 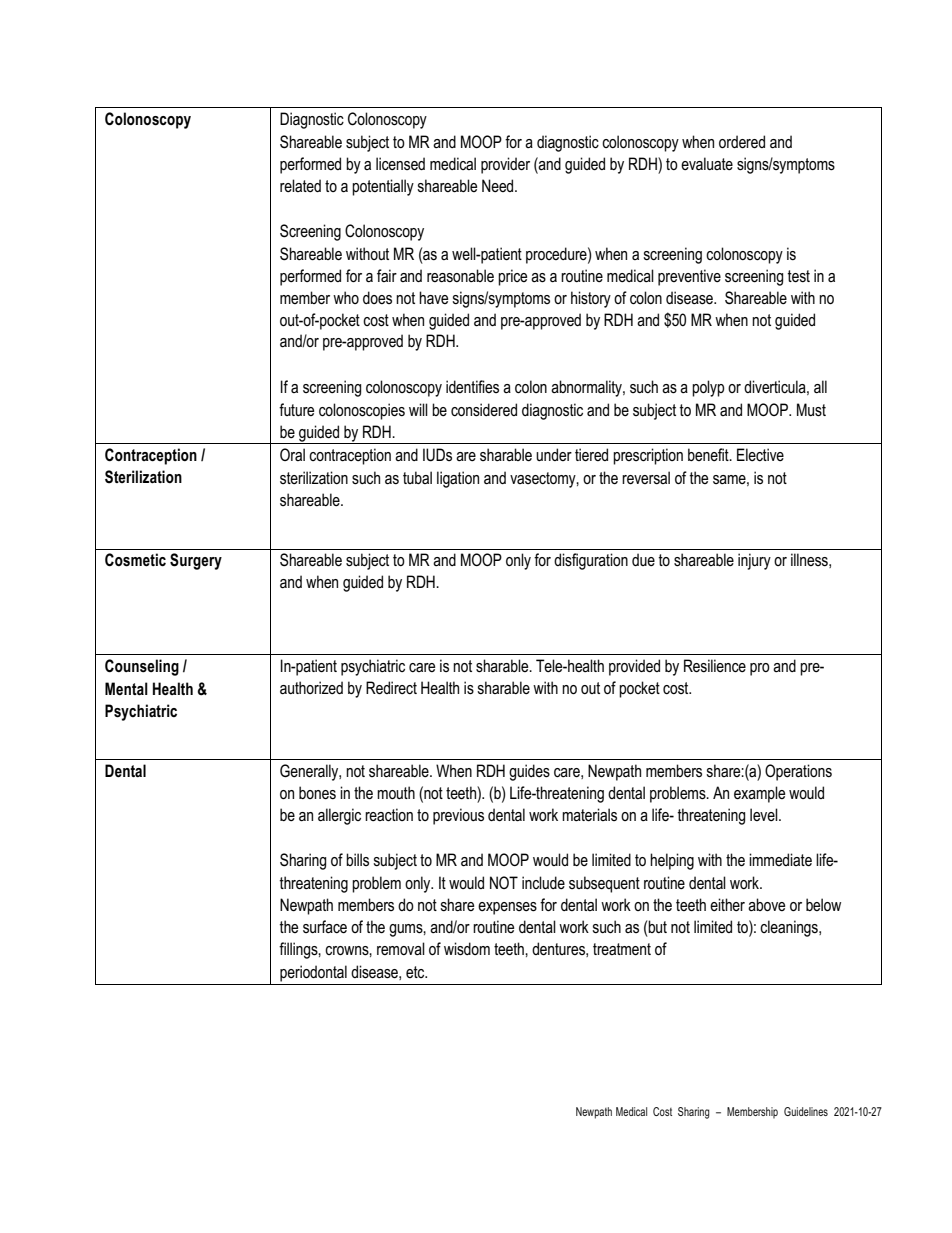 I want to click on identifies, so click(x=472, y=386).
